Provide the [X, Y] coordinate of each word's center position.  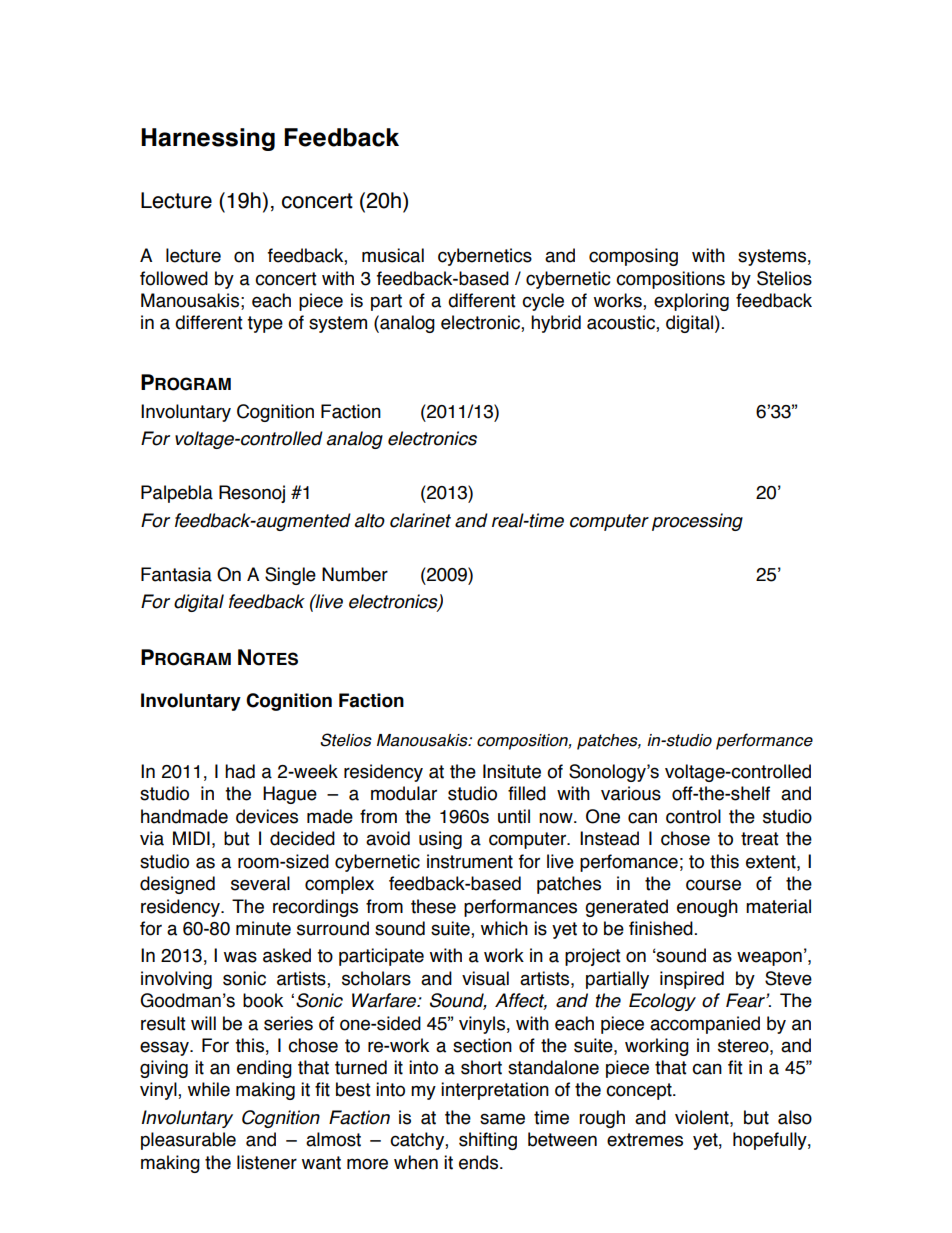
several [260, 883]
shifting [488, 1141]
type [265, 324]
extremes [645, 1140]
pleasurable [188, 1141]
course [713, 885]
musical [393, 255]
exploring [691, 302]
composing [633, 257]
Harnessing [208, 139]
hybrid [556, 324]
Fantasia [176, 574]
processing [697, 522]
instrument [470, 861]
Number [355, 574]
